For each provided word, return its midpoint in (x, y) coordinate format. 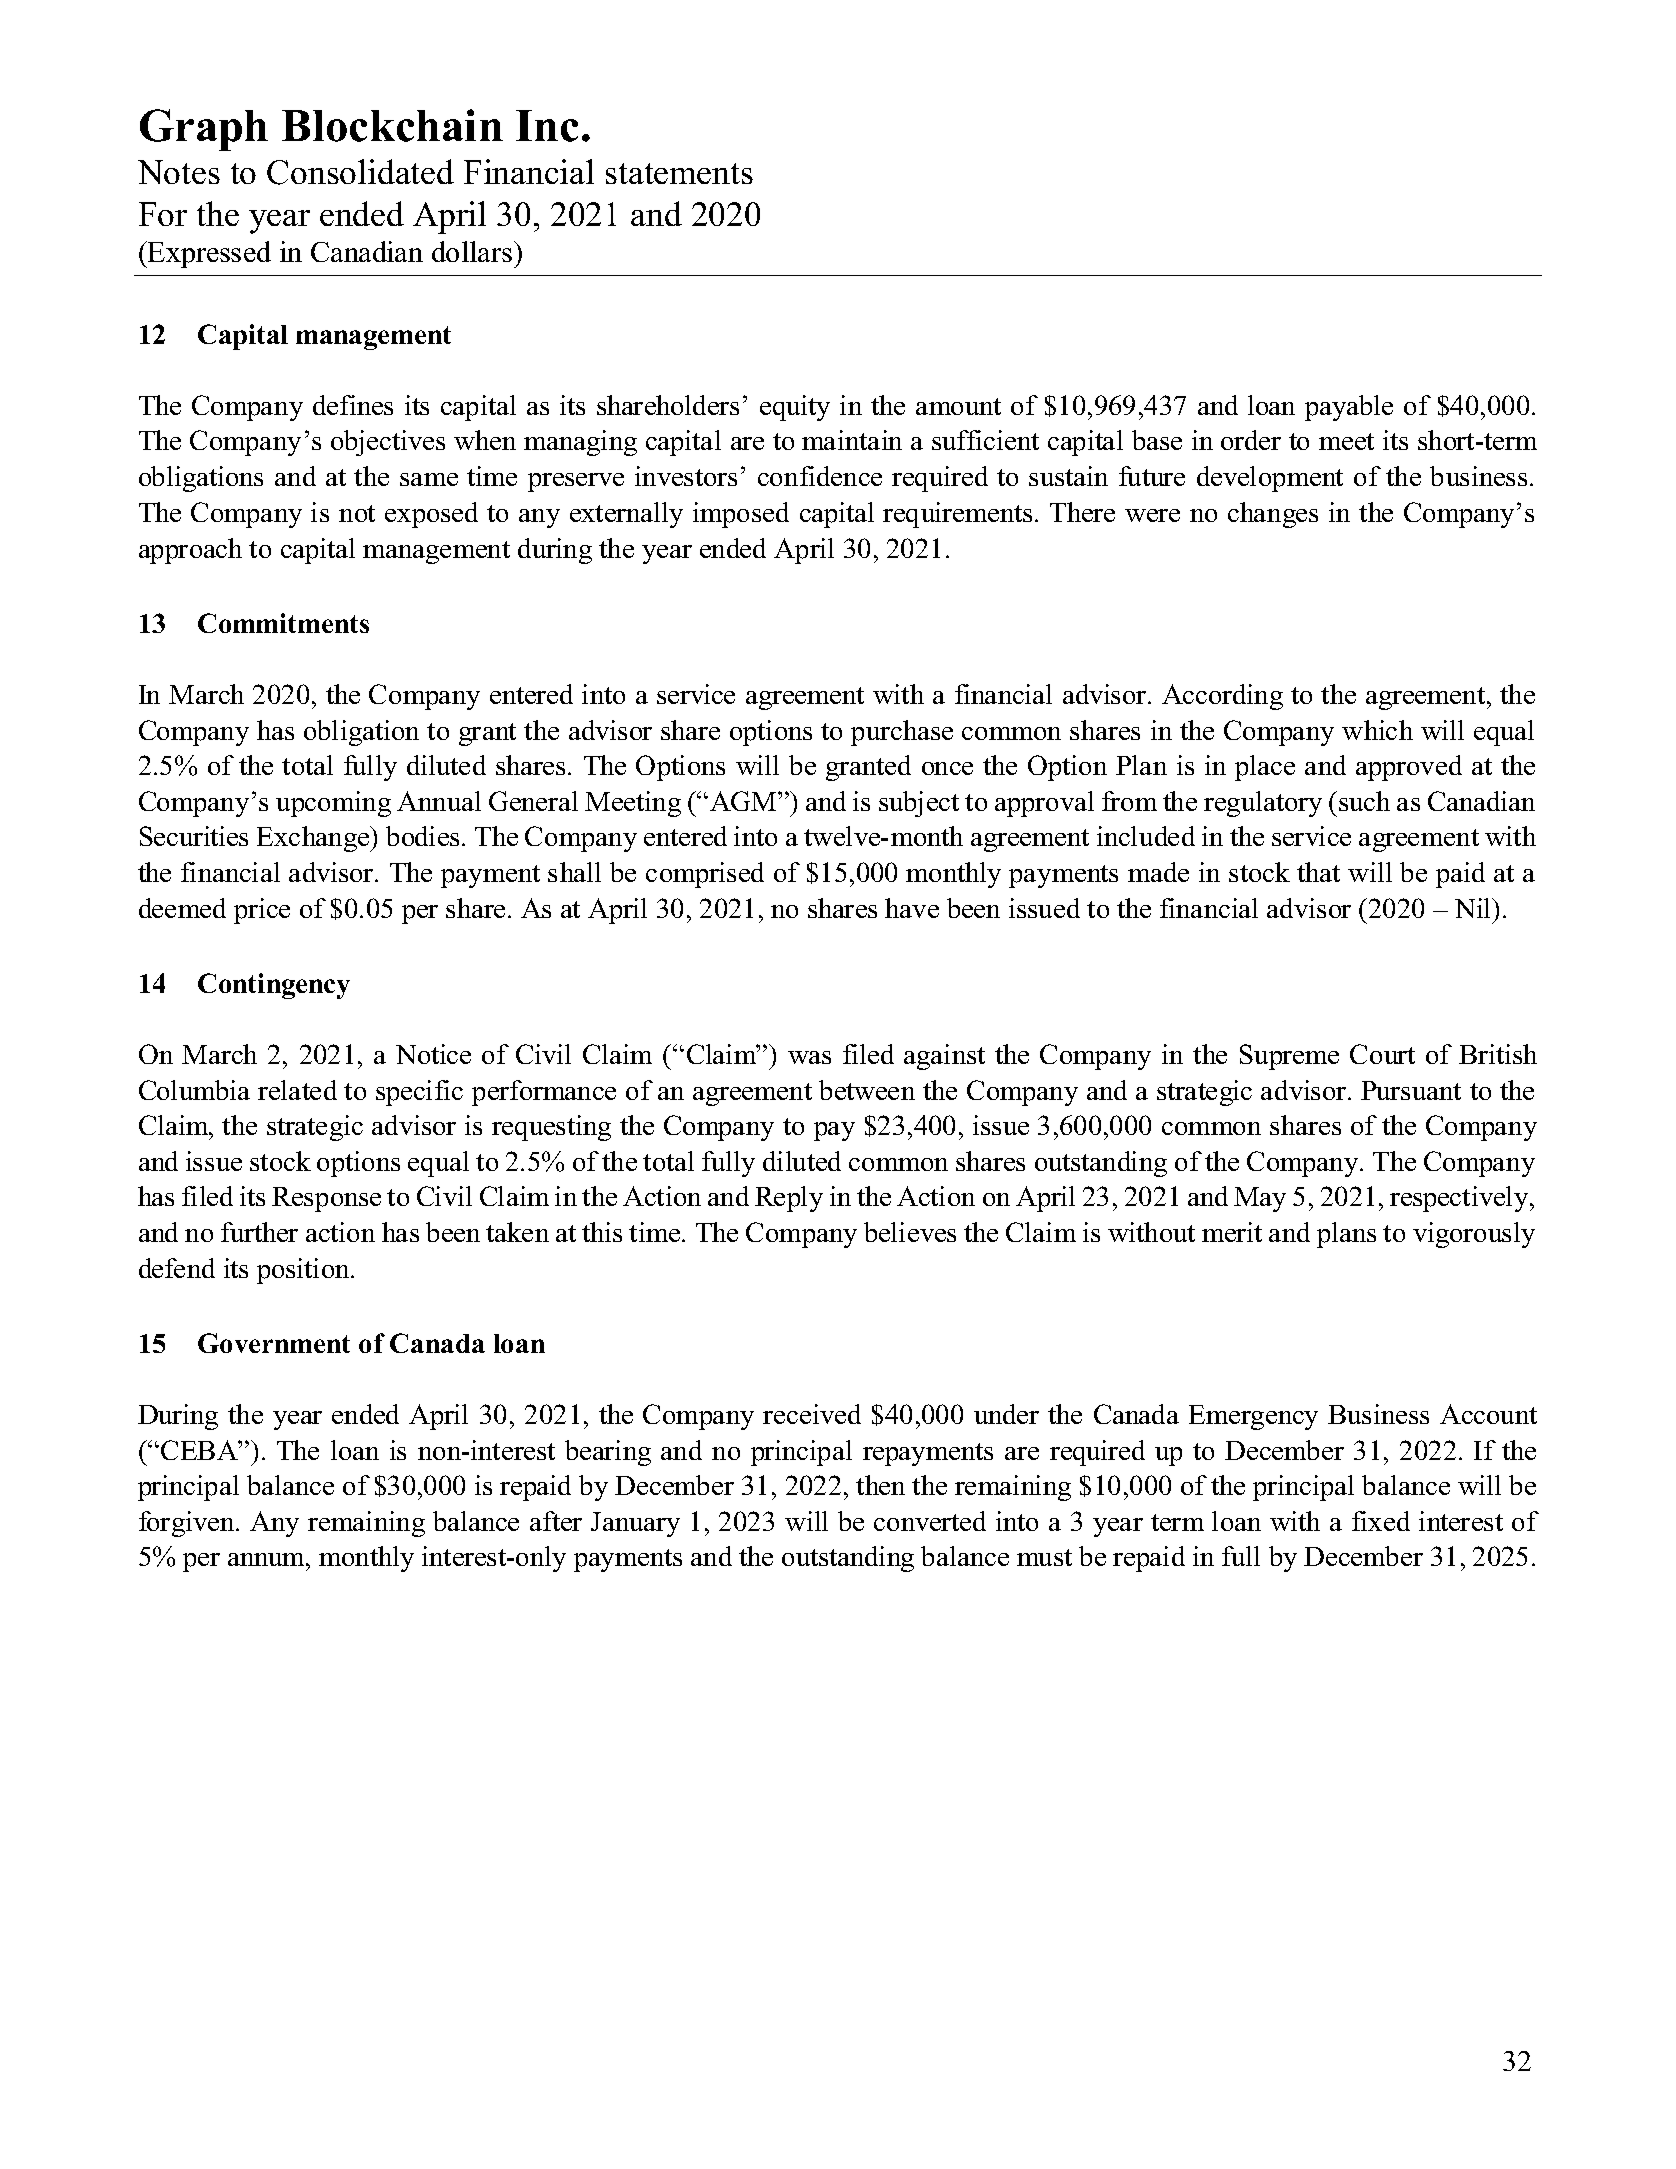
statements (679, 173)
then (880, 1485)
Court (1382, 1054)
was (809, 1057)
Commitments (283, 623)
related (297, 1090)
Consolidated (360, 172)
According (1222, 697)
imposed (741, 515)
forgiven (188, 1524)
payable (1349, 408)
